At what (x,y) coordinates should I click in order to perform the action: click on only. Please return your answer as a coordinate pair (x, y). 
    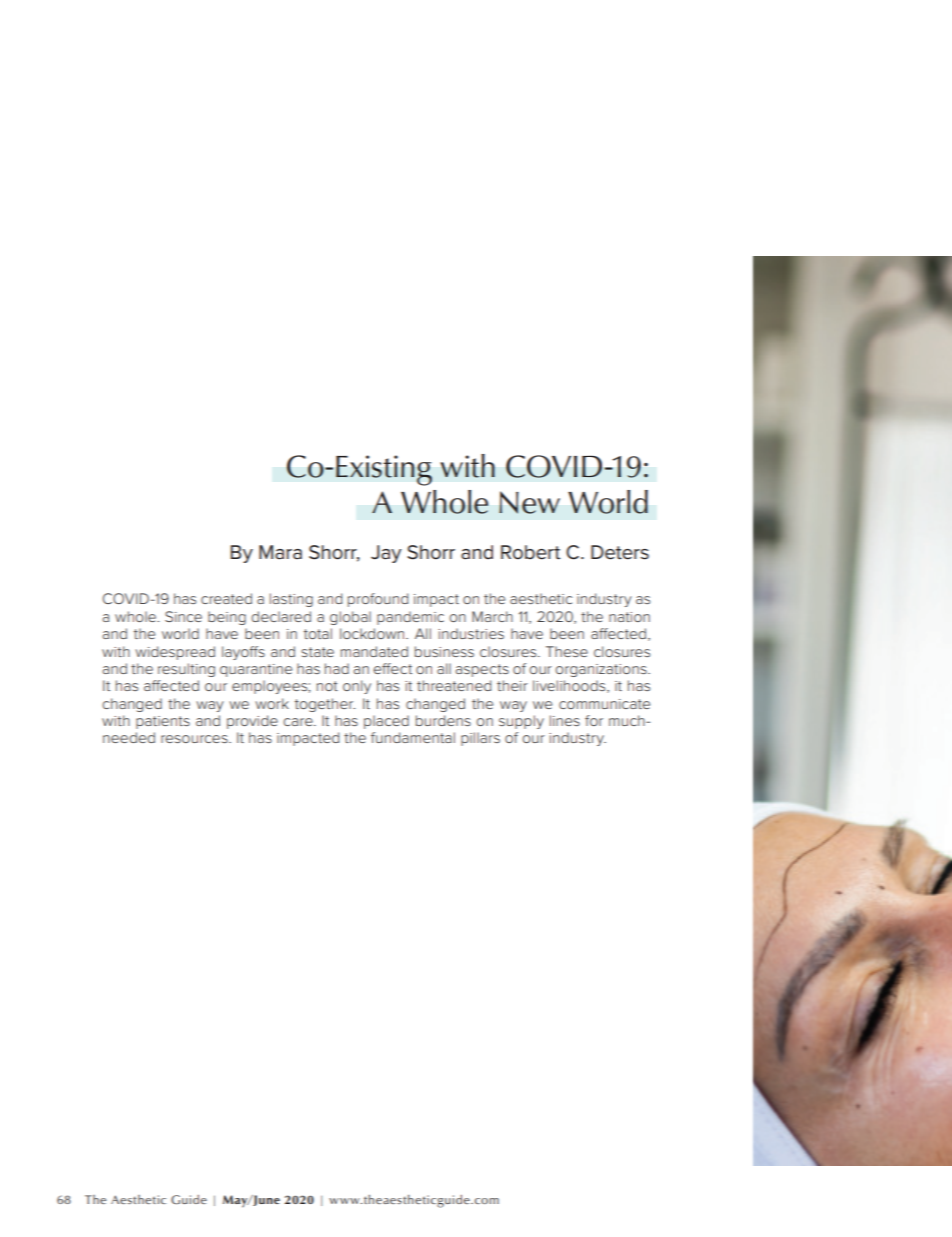
    Looking at the image, I should click on (357, 687).
